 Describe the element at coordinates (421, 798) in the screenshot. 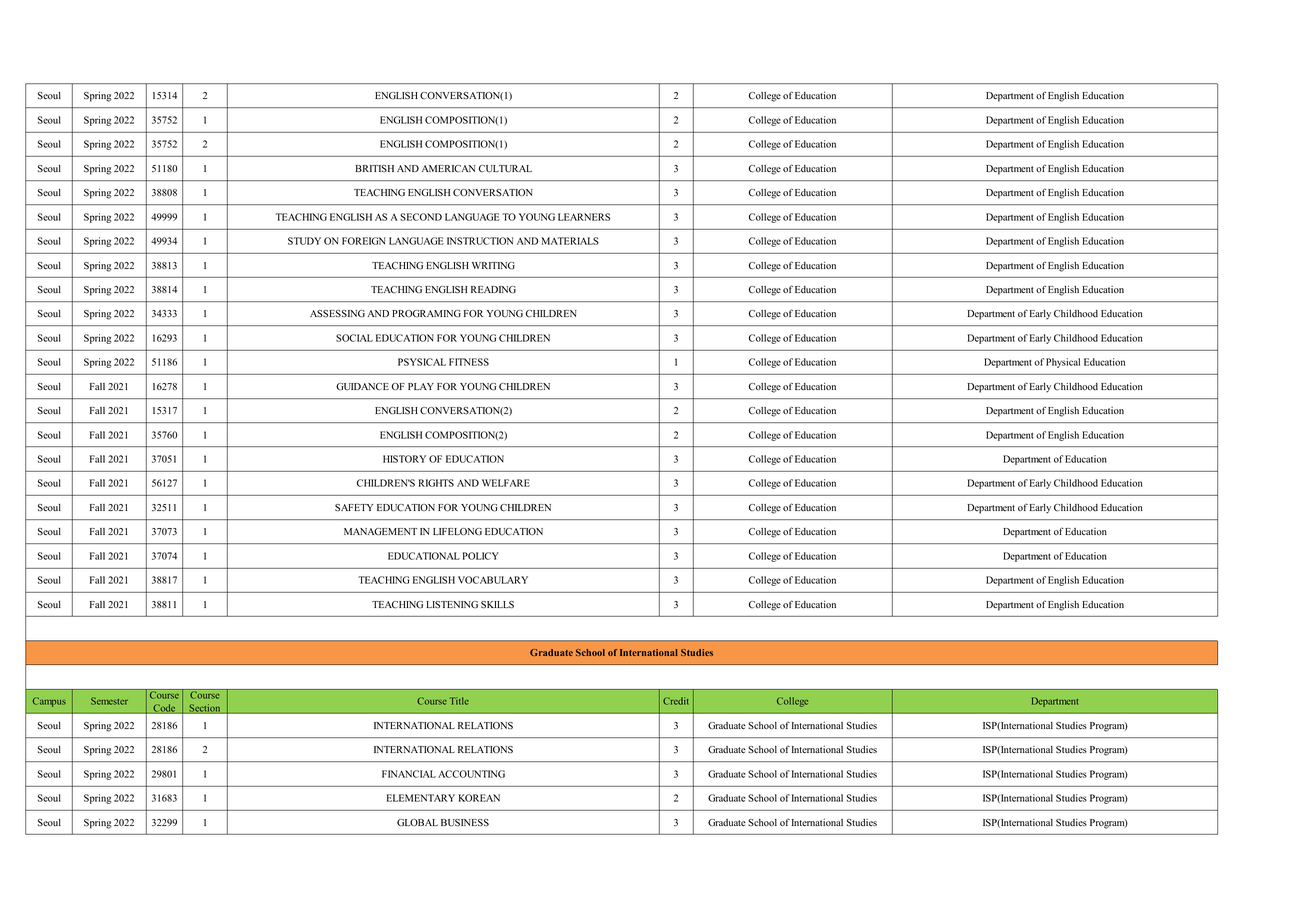

I see `ELEMENTARY` at that location.
